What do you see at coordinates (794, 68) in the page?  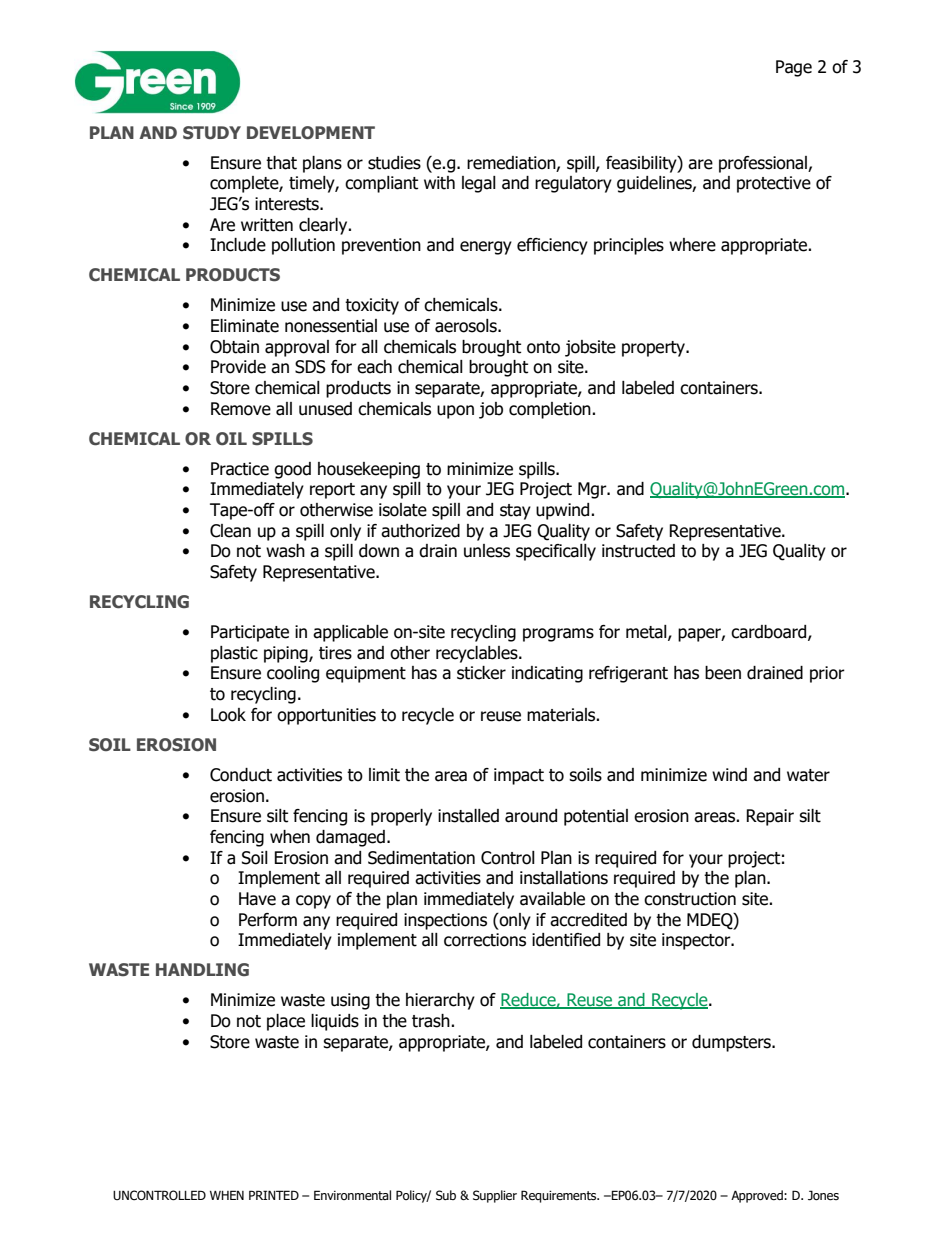 I see `Page` at bounding box center [794, 68].
